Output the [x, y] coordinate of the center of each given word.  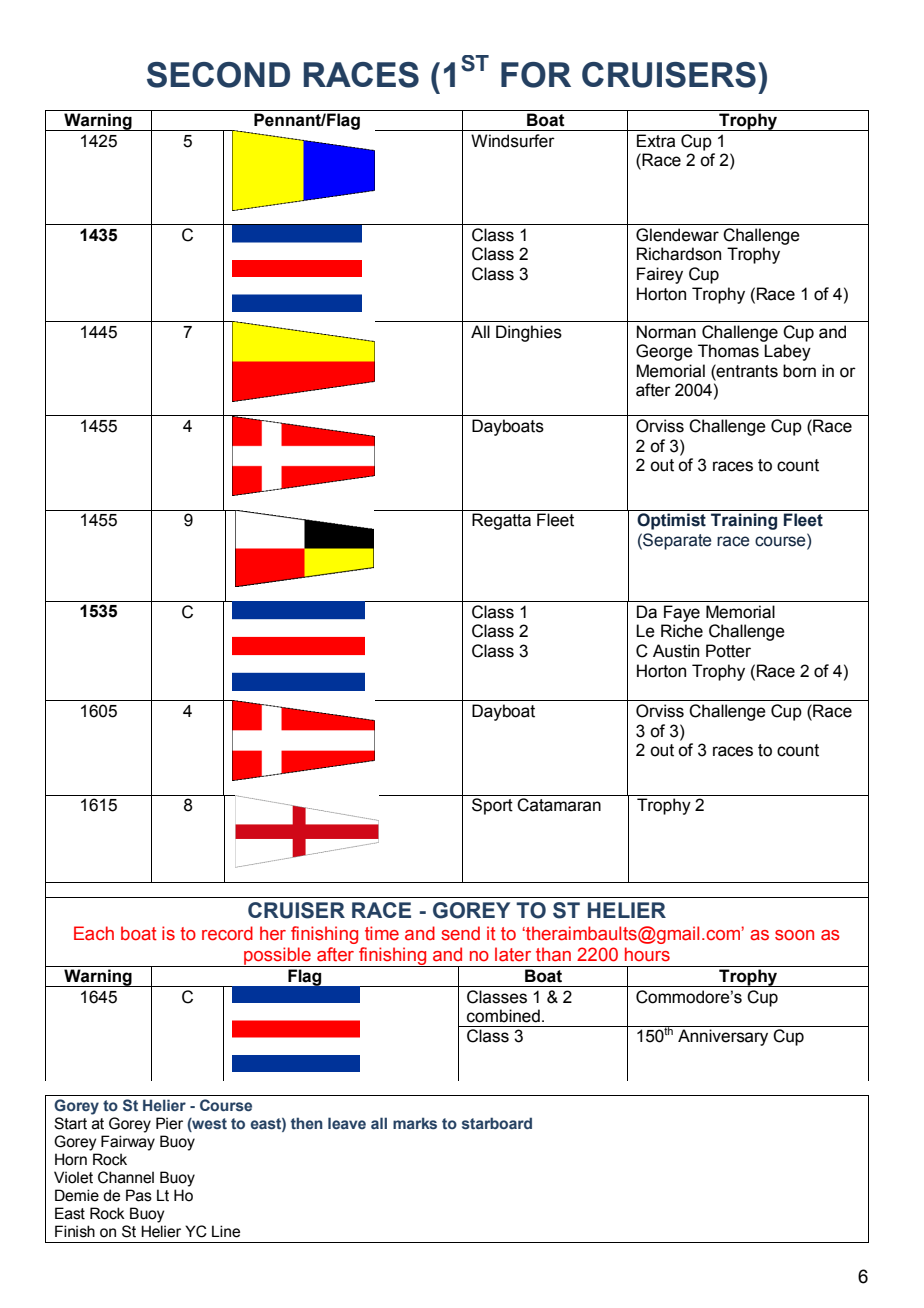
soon [794, 935]
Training [744, 521]
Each [94, 933]
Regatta [501, 521]
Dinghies [529, 333]
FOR [536, 75]
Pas [139, 1195]
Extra [656, 141]
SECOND [218, 75]
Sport [492, 806]
